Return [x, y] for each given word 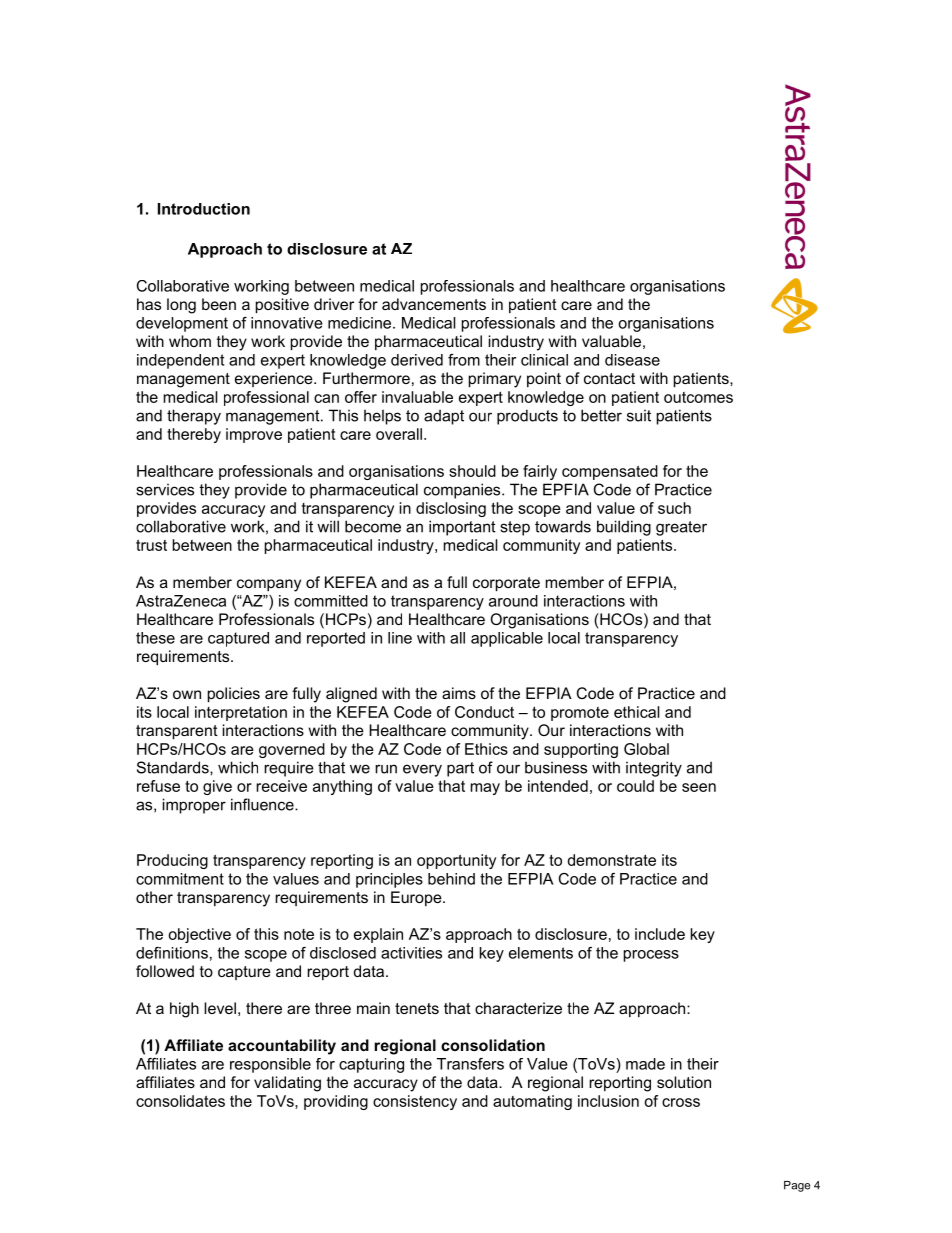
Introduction [204, 209]
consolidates [180, 1101]
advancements [434, 304]
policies [234, 694]
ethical [636, 712]
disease [632, 360]
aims [459, 693]
